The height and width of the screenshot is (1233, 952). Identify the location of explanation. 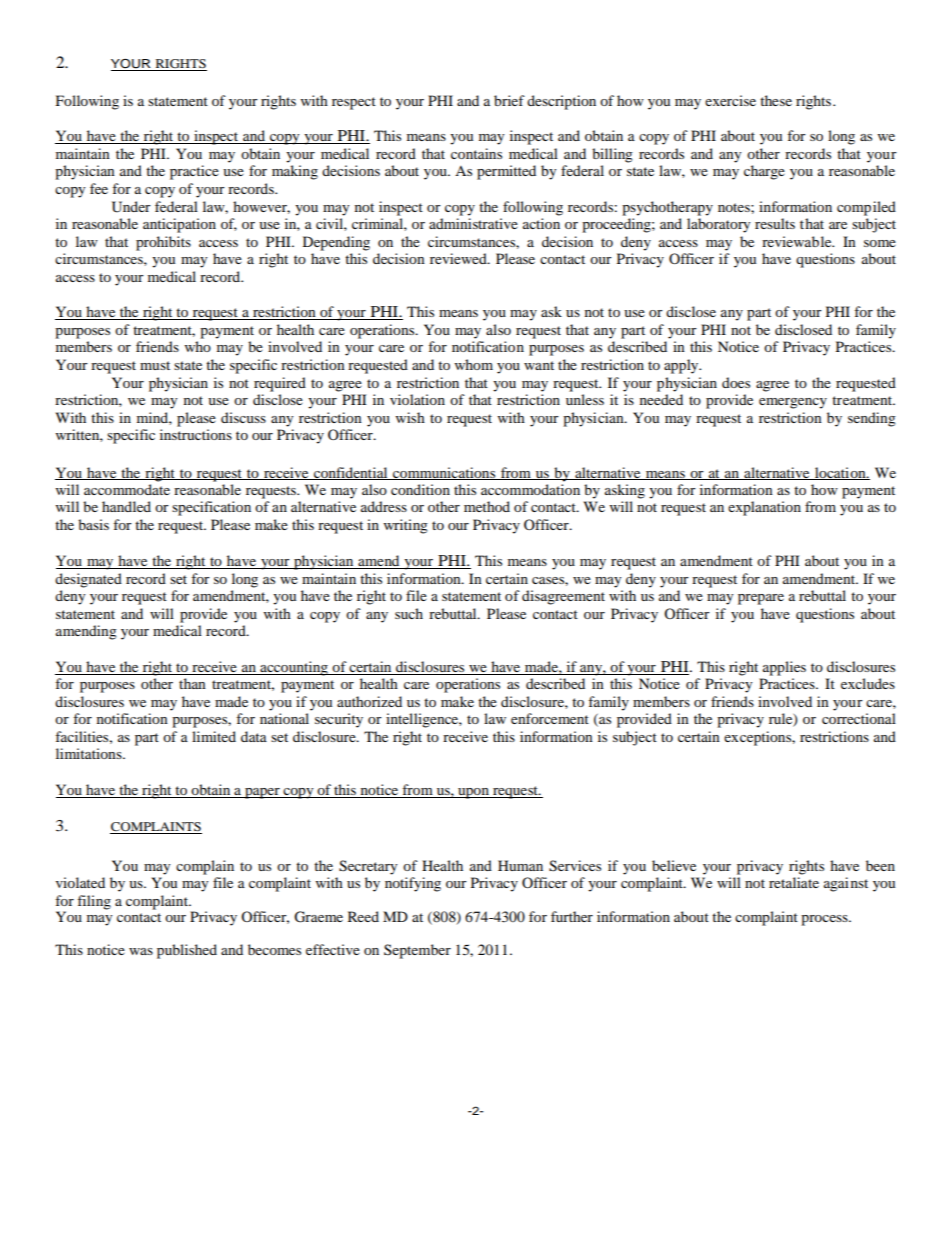
(764, 508).
